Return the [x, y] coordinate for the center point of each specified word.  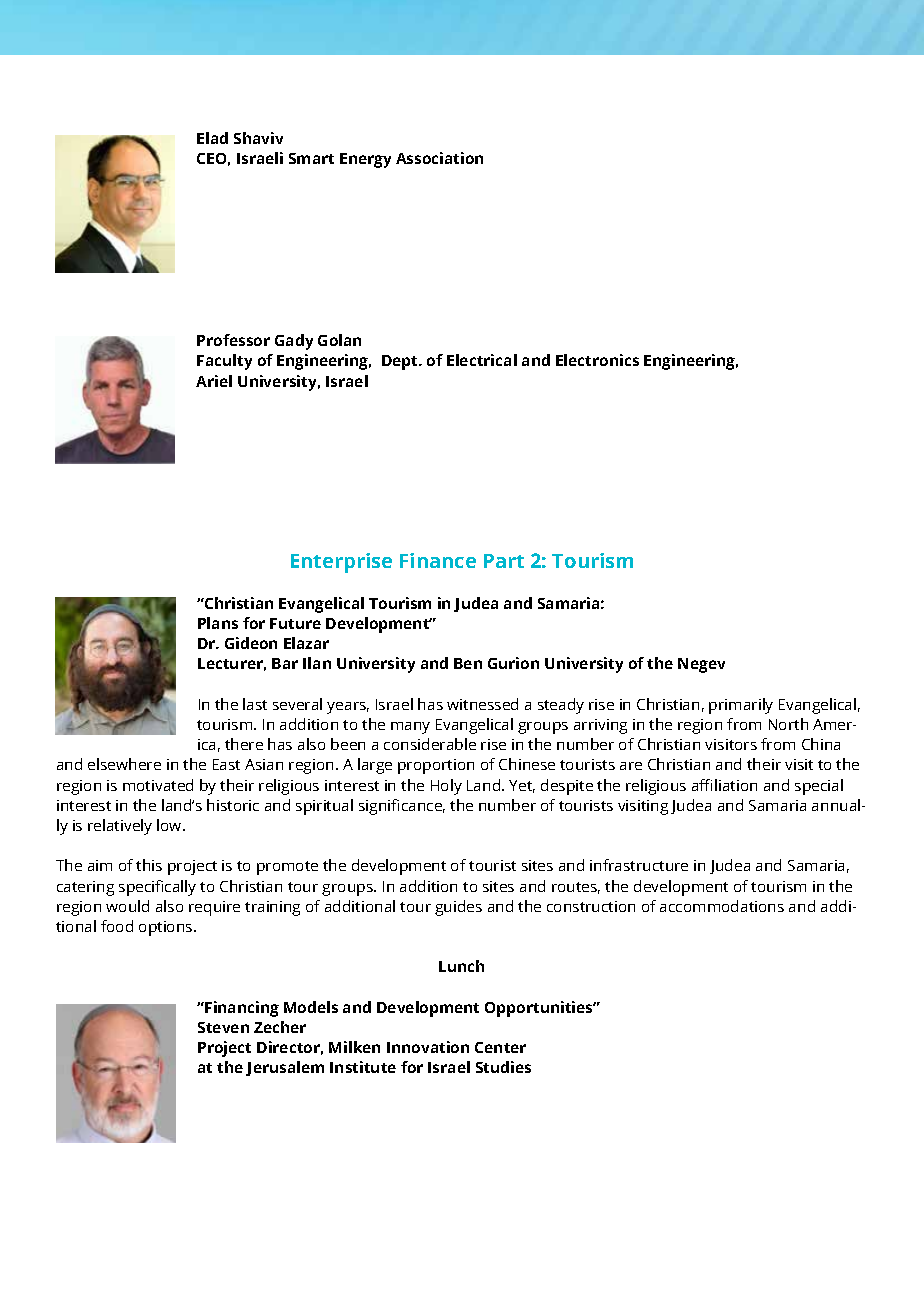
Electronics [597, 360]
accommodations [722, 906]
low [170, 825]
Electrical [482, 360]
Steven [223, 1027]
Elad [212, 138]
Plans [218, 623]
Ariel [214, 381]
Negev [701, 665]
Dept [401, 362]
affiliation [724, 785]
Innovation [428, 1047]
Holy [446, 787]
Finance [438, 560]
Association [439, 158]
